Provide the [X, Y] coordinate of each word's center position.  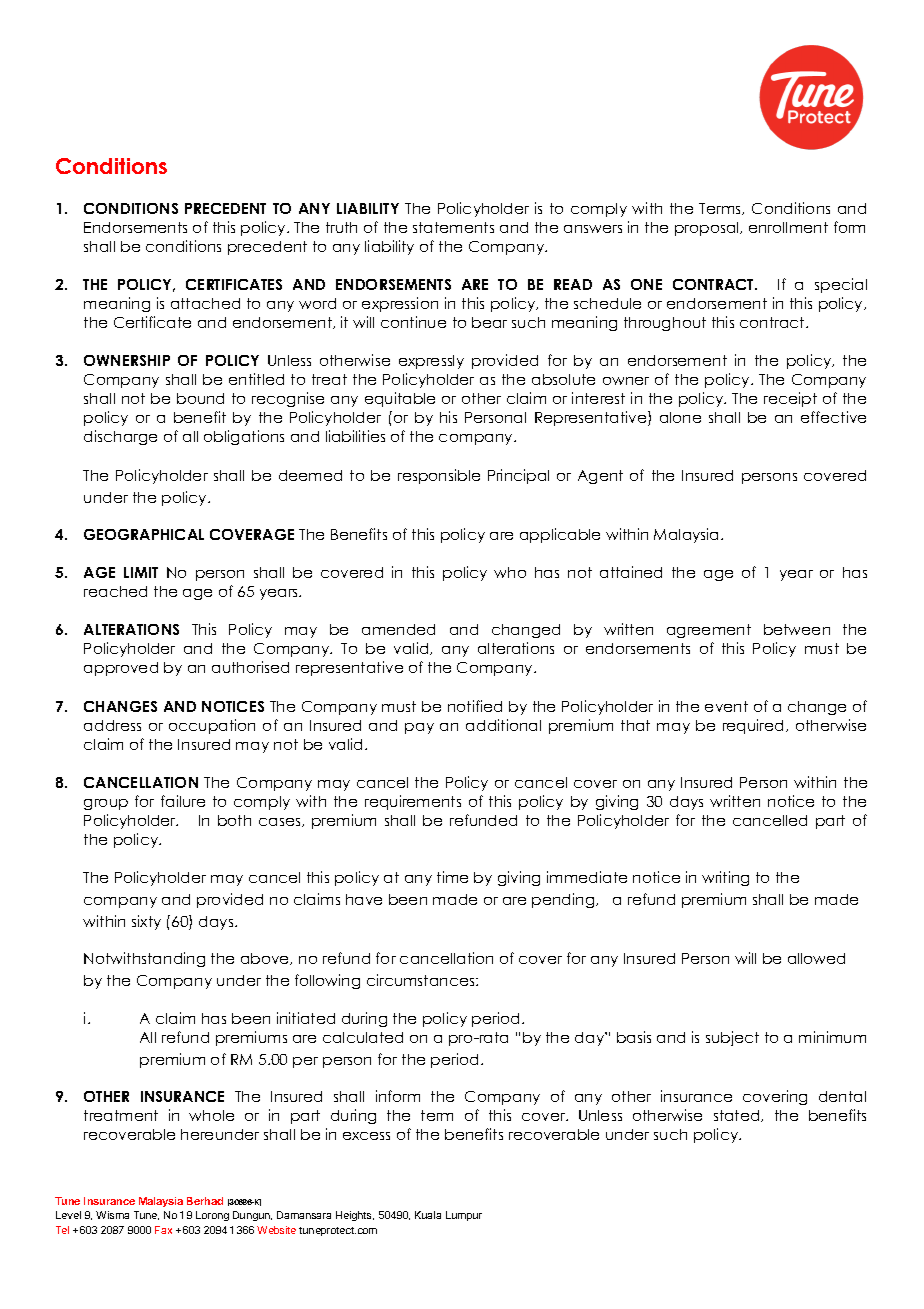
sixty [146, 922]
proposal [708, 229]
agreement [709, 631]
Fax [163, 1230]
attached [205, 303]
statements [453, 227]
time [452, 877]
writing [725, 878]
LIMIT [141, 572]
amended [398, 629]
